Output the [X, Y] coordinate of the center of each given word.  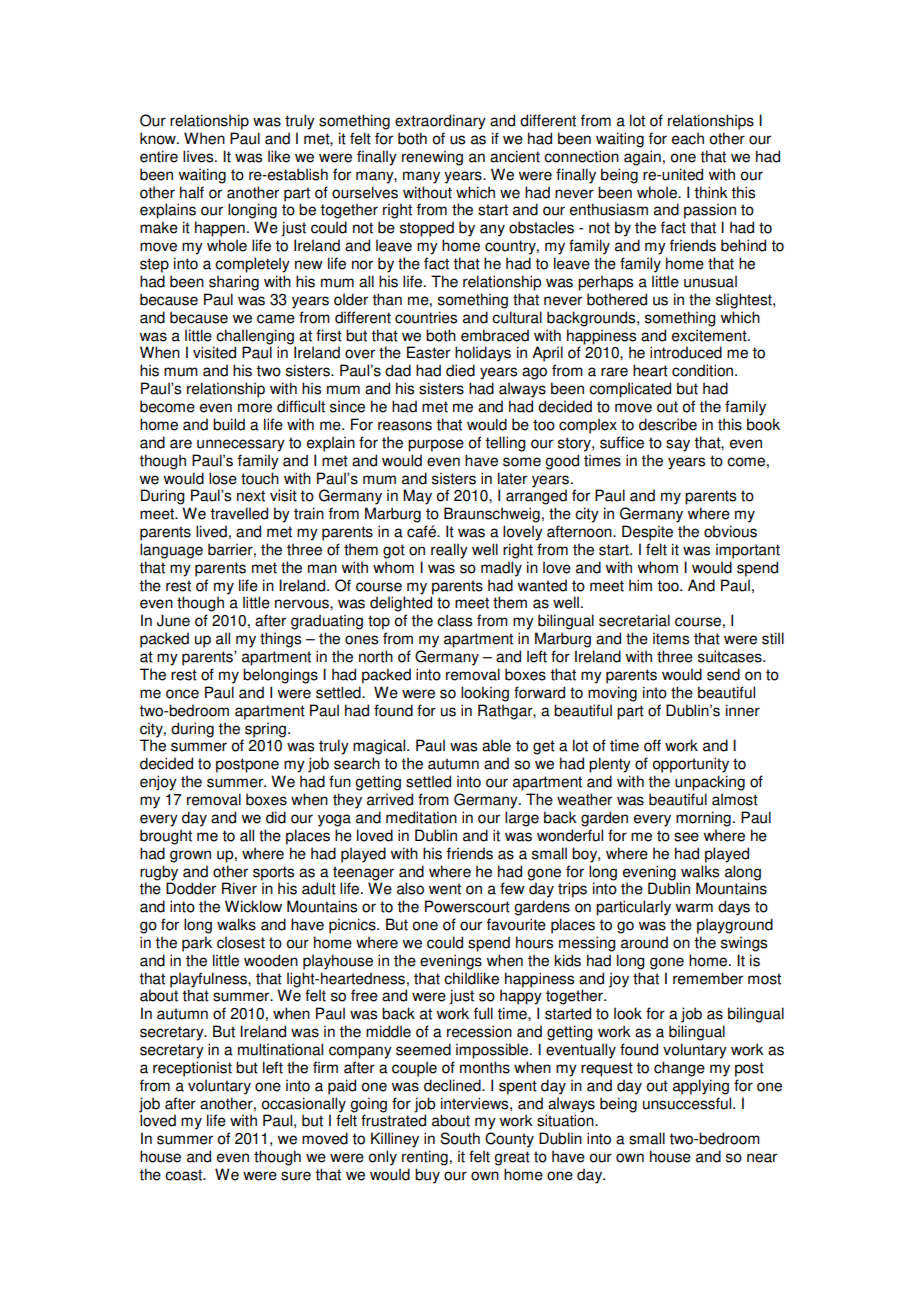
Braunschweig [492, 515]
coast [185, 1175]
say [678, 445]
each [688, 138]
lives [199, 156]
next [251, 496]
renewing [432, 158]
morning [703, 819]
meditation [421, 817]
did [276, 817]
